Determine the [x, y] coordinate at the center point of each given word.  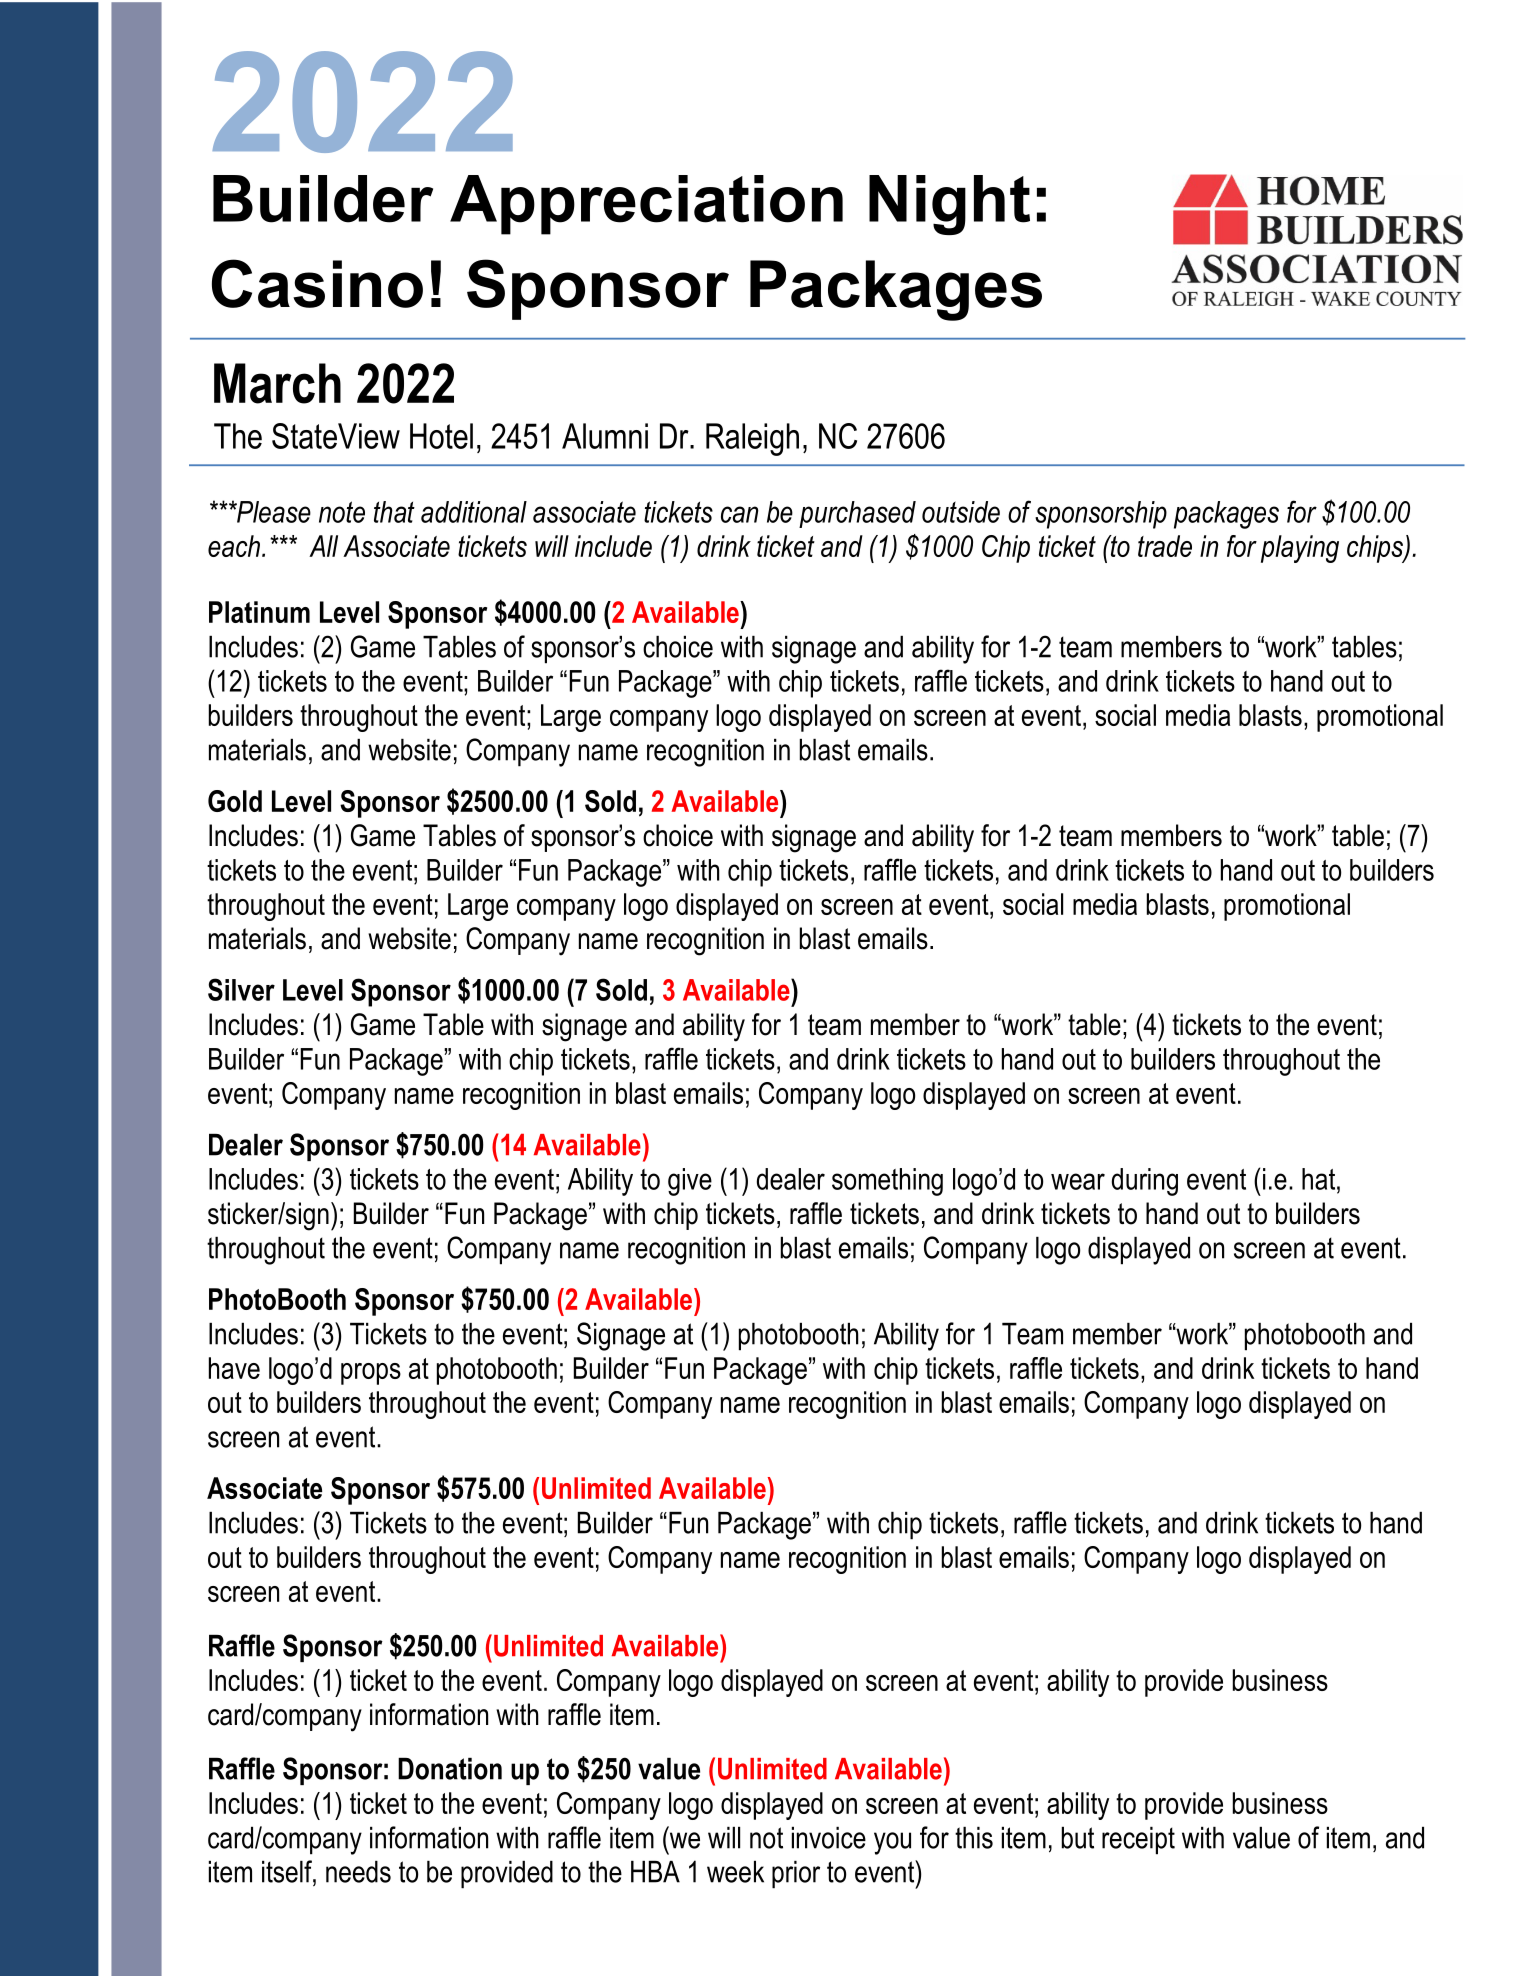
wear [1078, 1181]
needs [358, 1872]
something [887, 1182]
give [690, 1182]
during [1145, 1182]
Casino [317, 283]
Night [949, 205]
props [371, 1374]
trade [1165, 546]
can [740, 514]
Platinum [259, 612]
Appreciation [646, 205]
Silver [241, 989]
